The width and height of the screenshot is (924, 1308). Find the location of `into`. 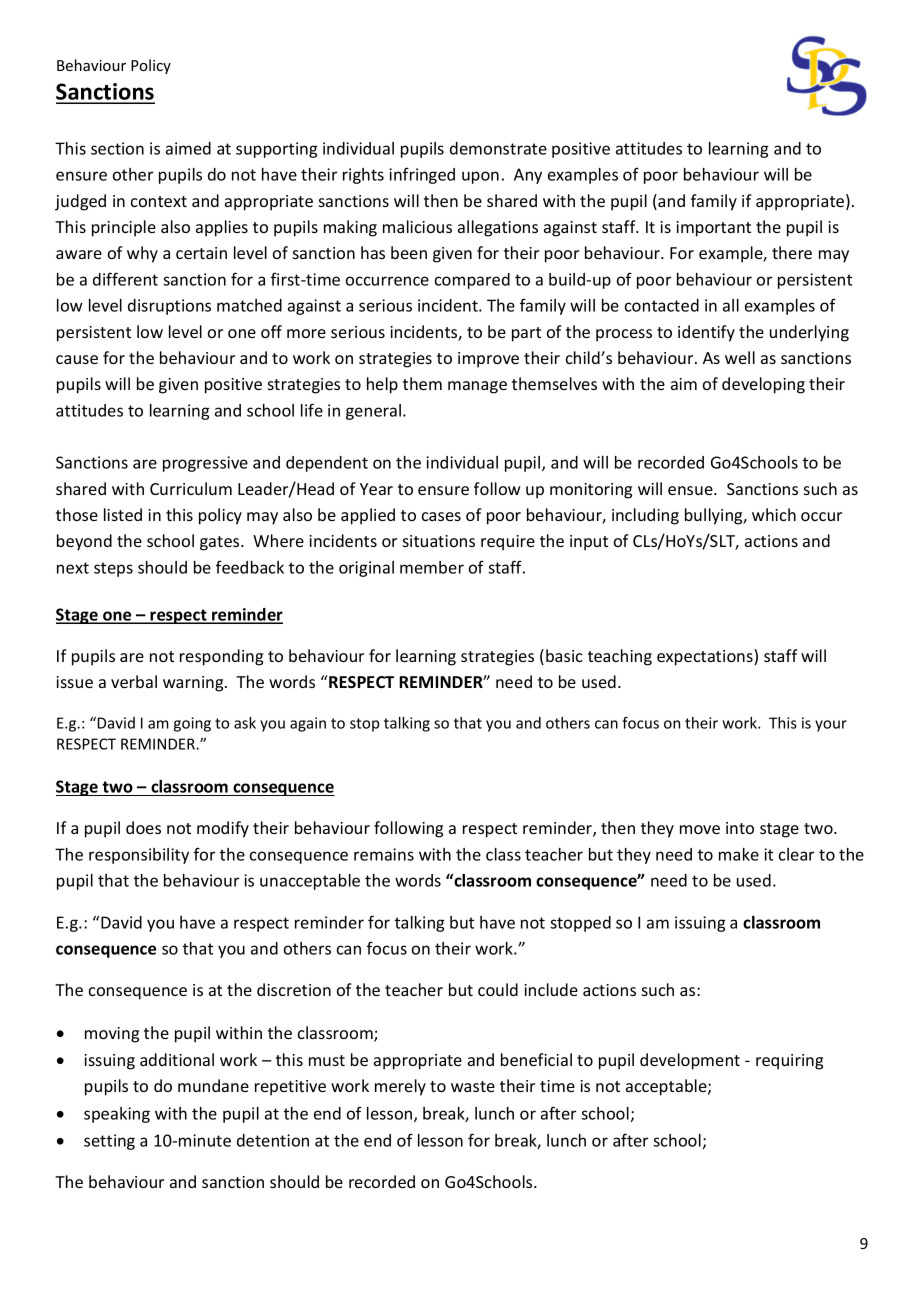

into is located at coordinates (740, 828).
